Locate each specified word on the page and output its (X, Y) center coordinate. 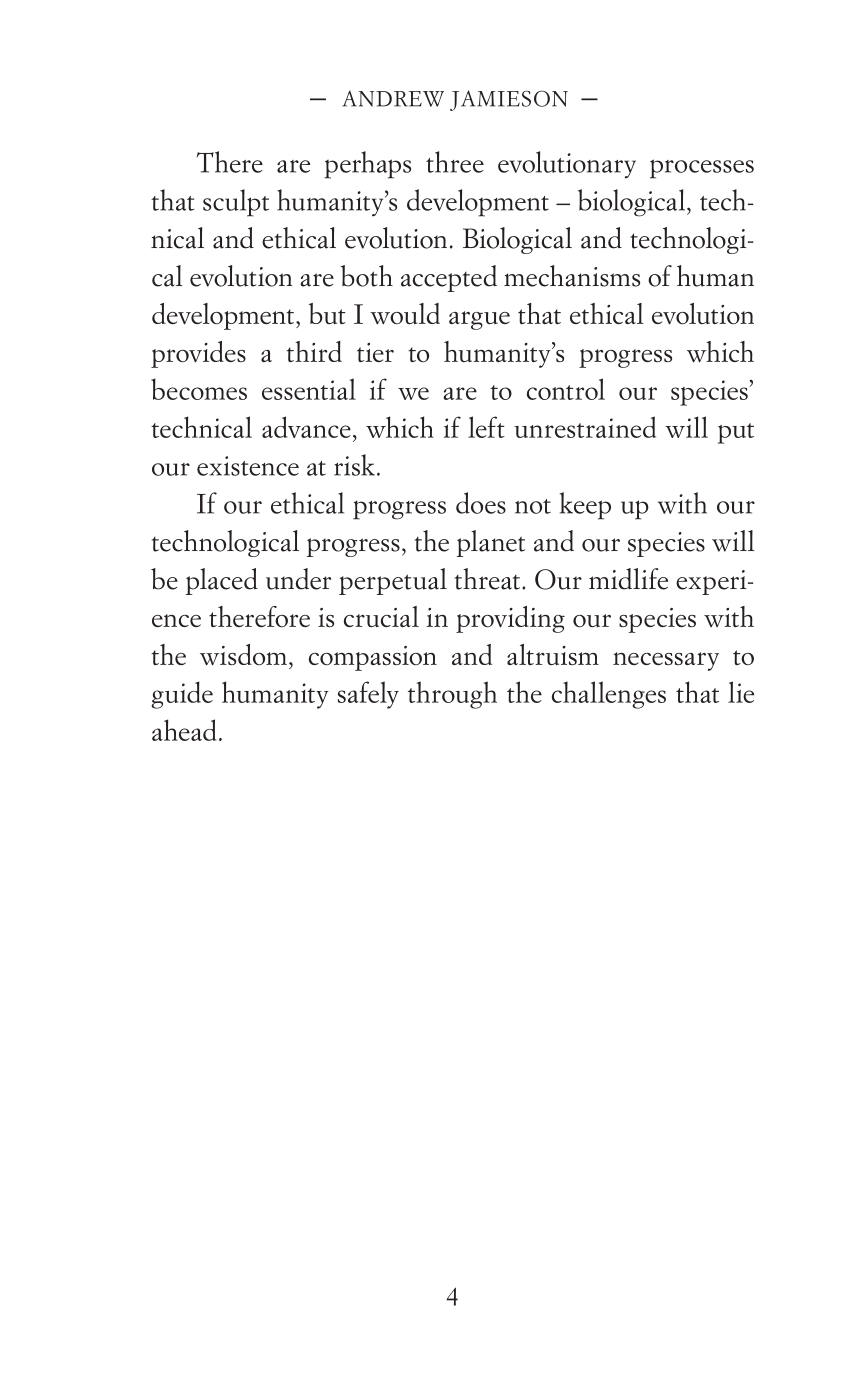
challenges (609, 695)
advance (306, 427)
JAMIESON (509, 100)
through (452, 695)
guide (182, 695)
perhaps (367, 165)
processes (702, 169)
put (736, 433)
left (486, 427)
